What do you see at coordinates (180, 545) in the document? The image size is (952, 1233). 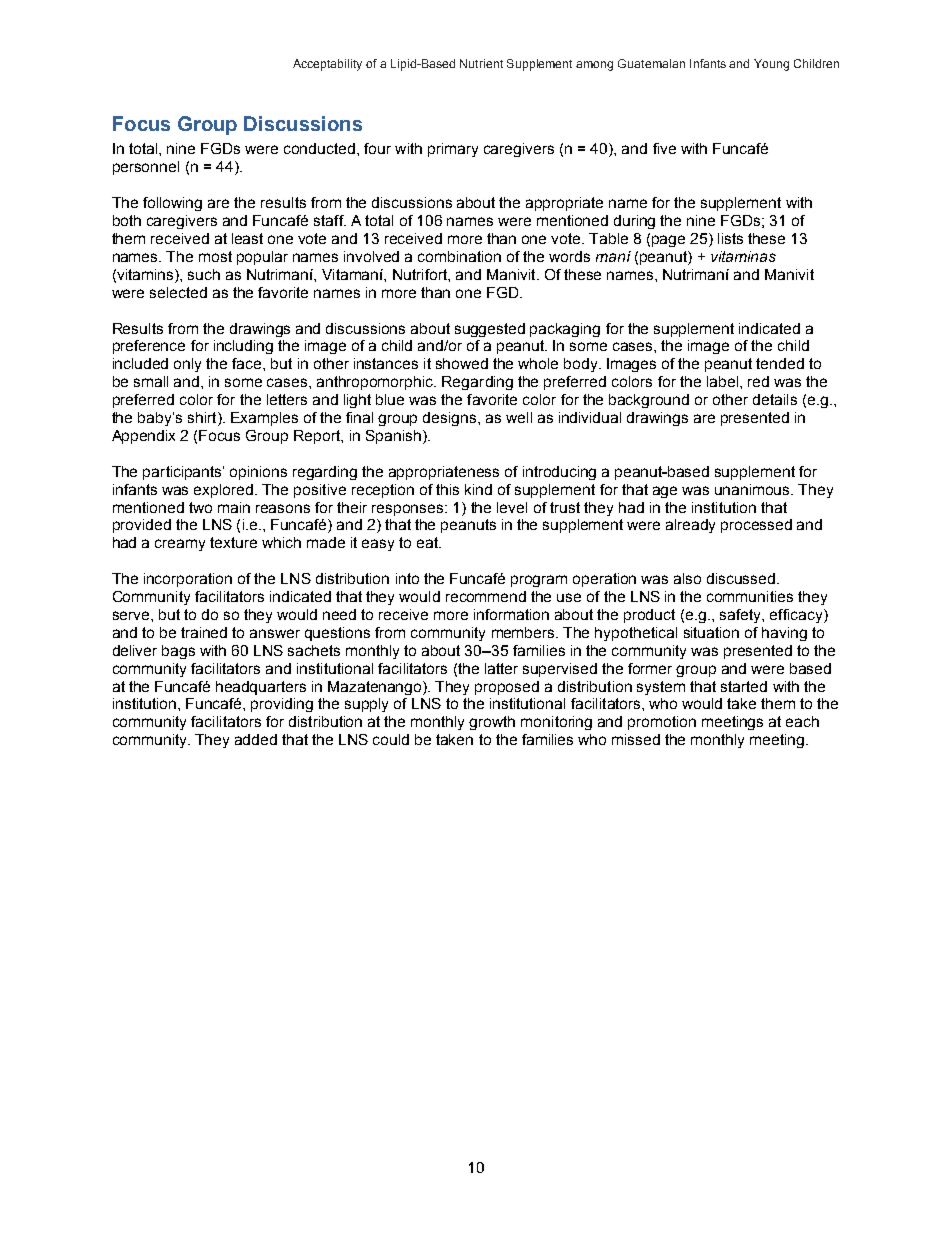 I see `creamy` at bounding box center [180, 545].
